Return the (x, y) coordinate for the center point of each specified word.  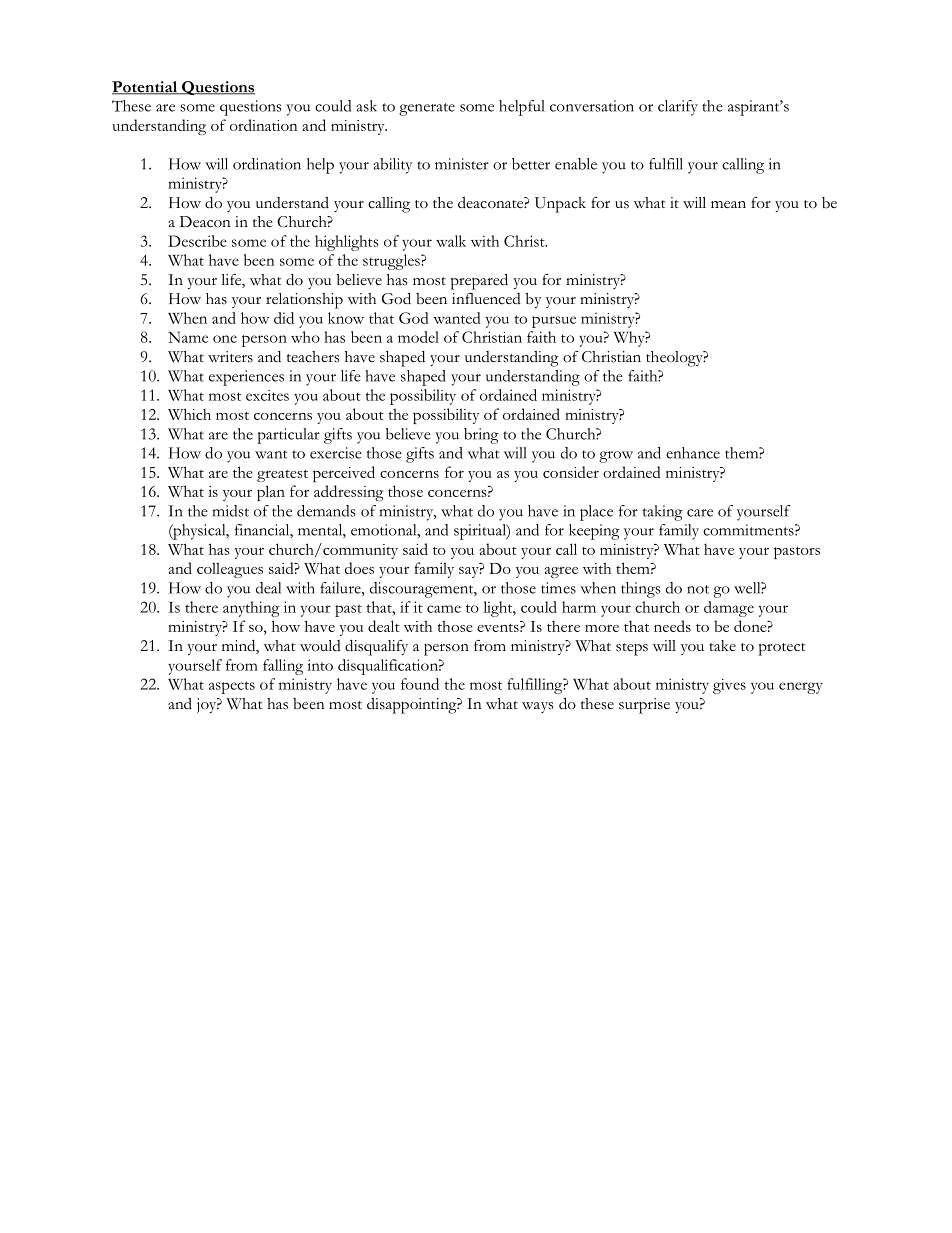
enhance (693, 453)
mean (728, 205)
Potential (146, 88)
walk (451, 241)
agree (561, 572)
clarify (678, 108)
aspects (232, 687)
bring (481, 436)
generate (427, 109)
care (700, 513)
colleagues (230, 570)
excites (267, 395)
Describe (197, 241)
